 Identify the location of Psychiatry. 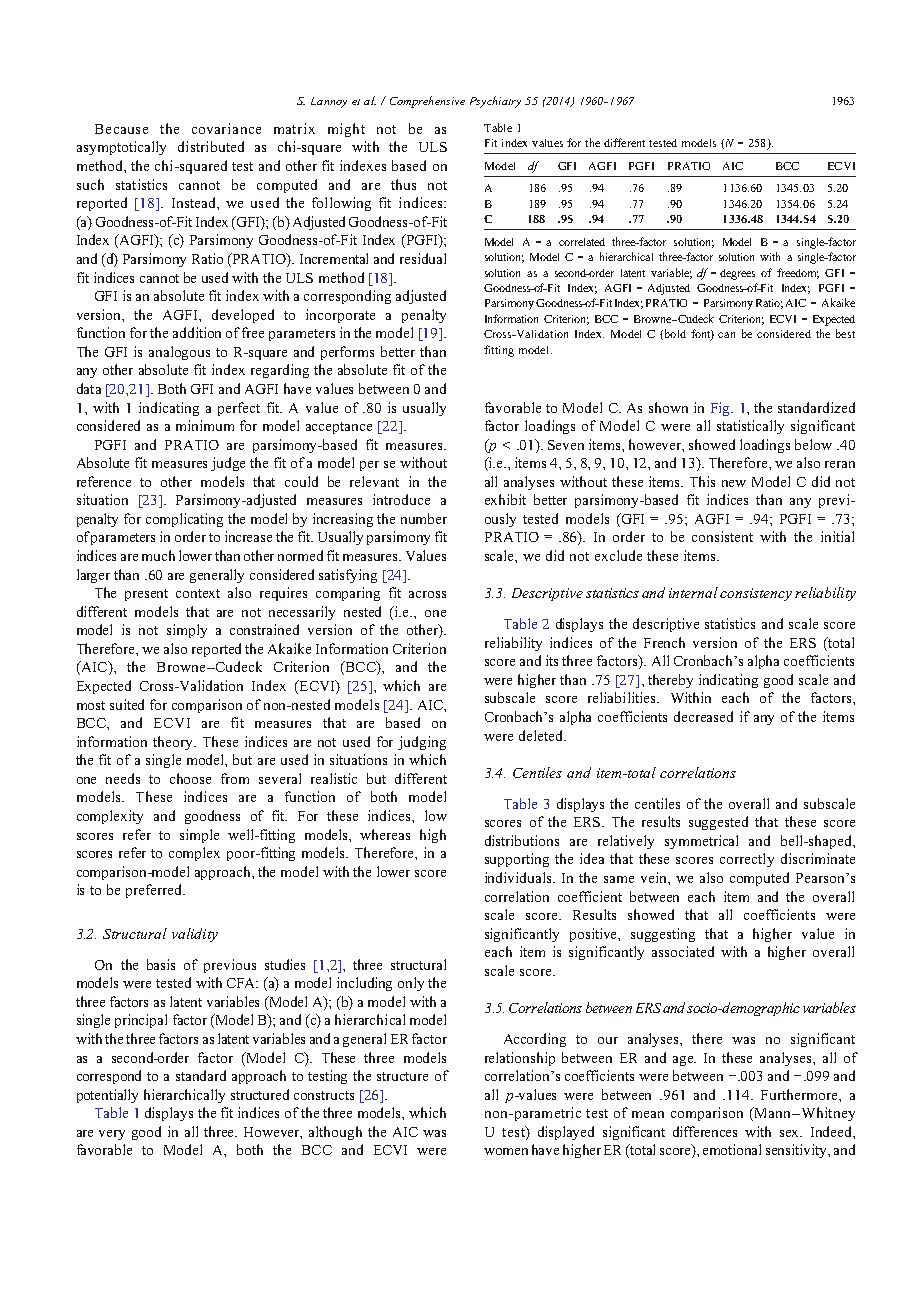
(495, 102).
